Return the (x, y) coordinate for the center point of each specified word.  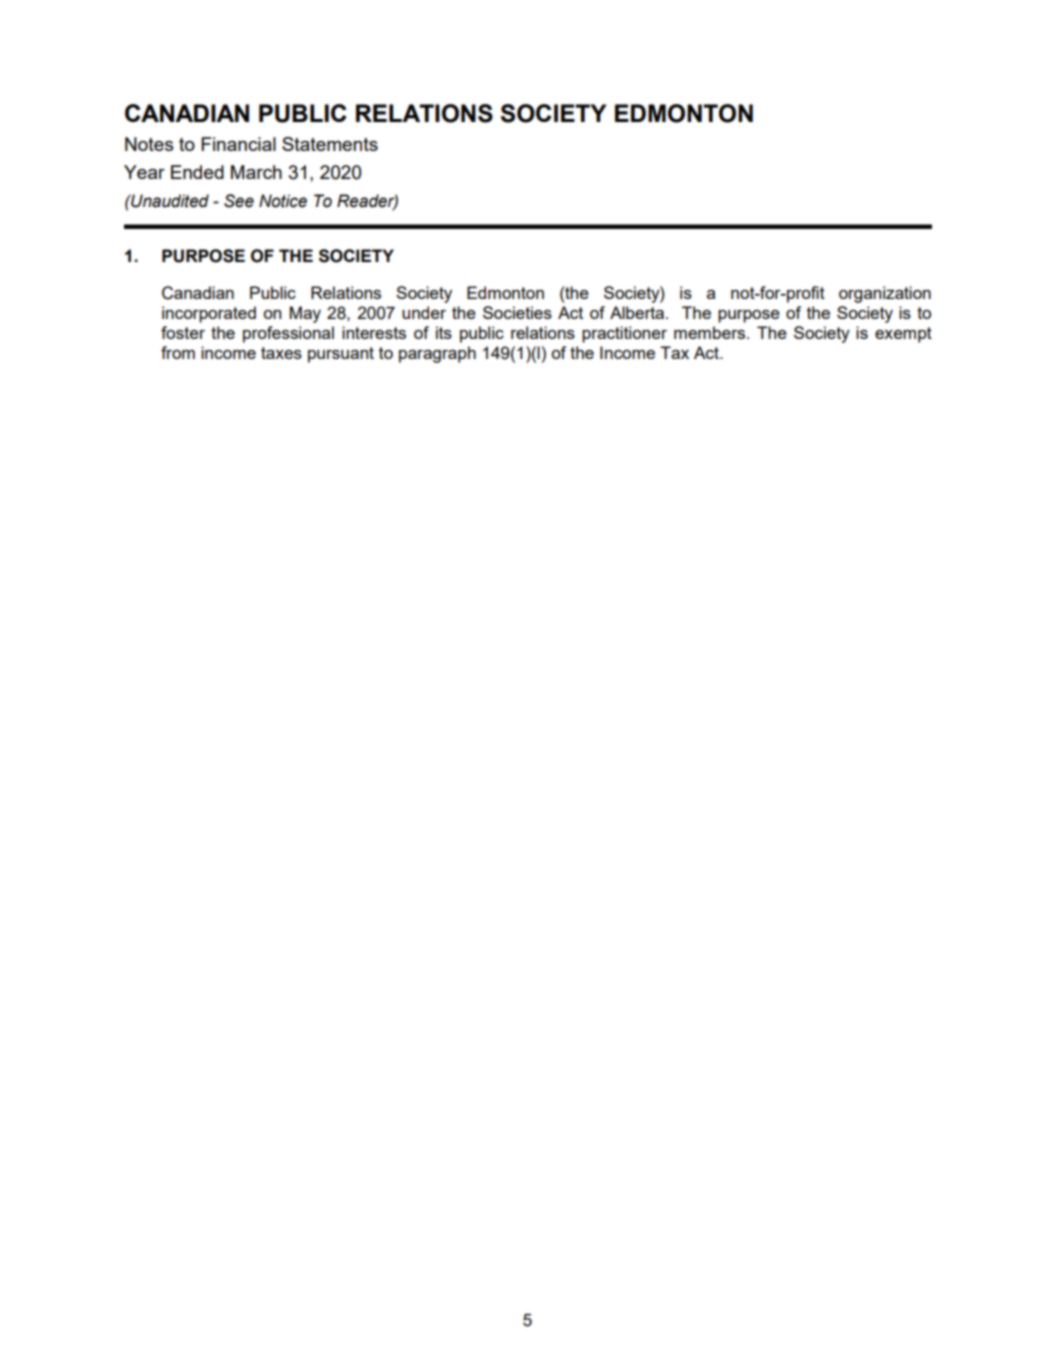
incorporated (209, 314)
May (305, 314)
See (239, 201)
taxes (281, 353)
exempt (903, 335)
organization (885, 294)
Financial (238, 144)
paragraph (437, 354)
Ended (197, 172)
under (424, 312)
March (256, 172)
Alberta (637, 312)
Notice (283, 201)
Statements (330, 144)
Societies (517, 312)
